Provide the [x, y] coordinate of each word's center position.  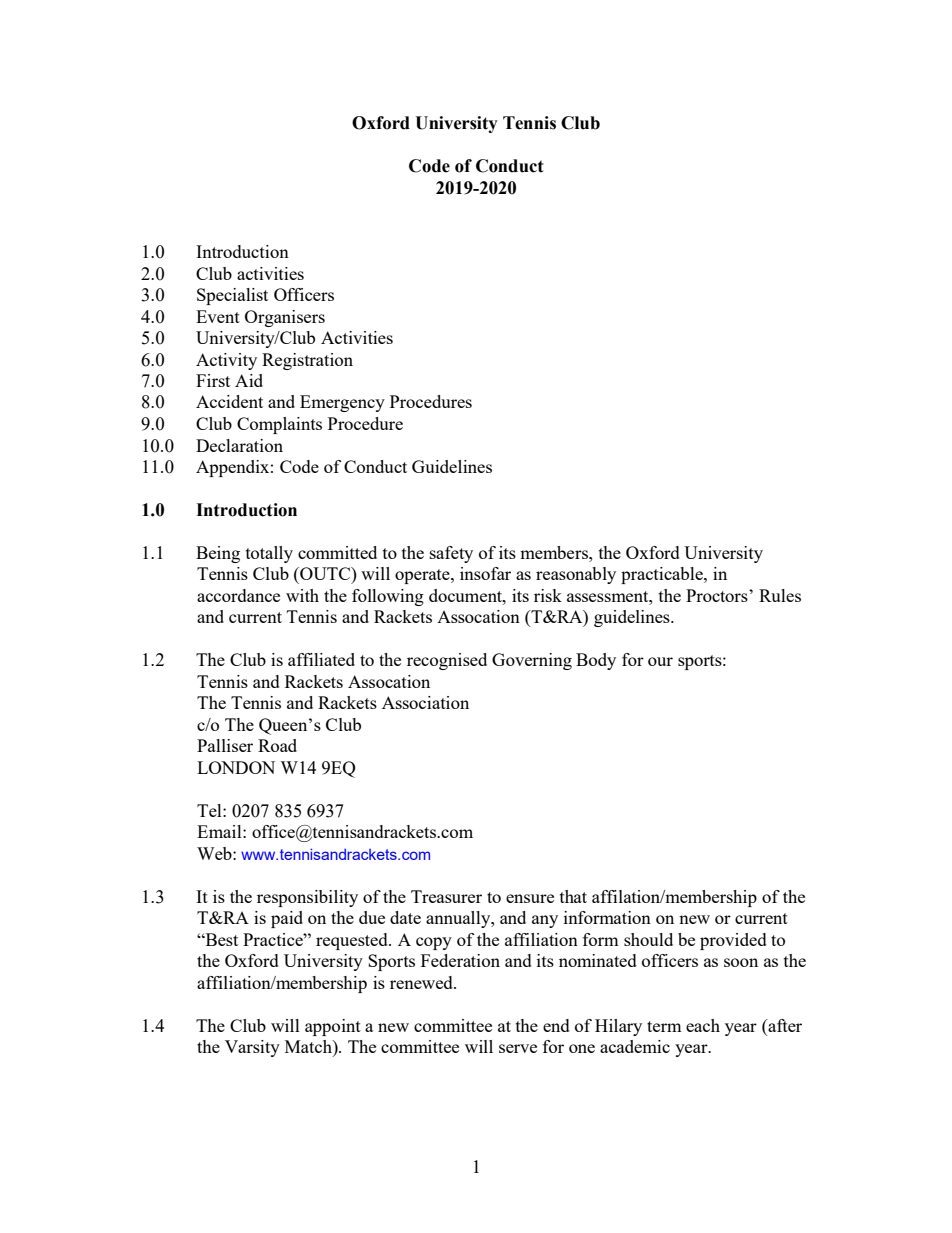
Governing [532, 661]
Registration [307, 361]
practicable [663, 575]
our [660, 661]
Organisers [285, 318]
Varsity [252, 1048]
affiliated [321, 659]
